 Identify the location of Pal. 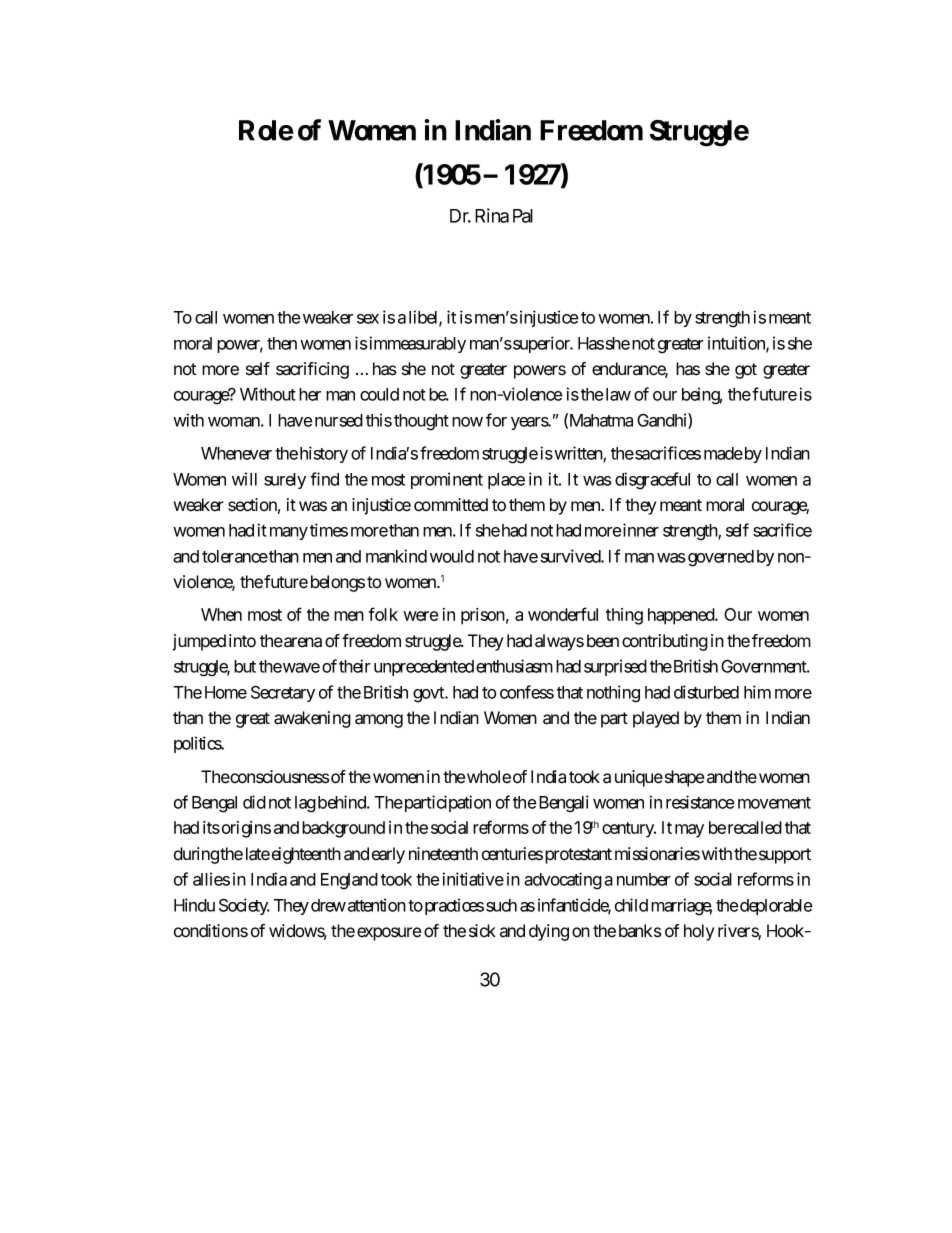
(523, 216).
